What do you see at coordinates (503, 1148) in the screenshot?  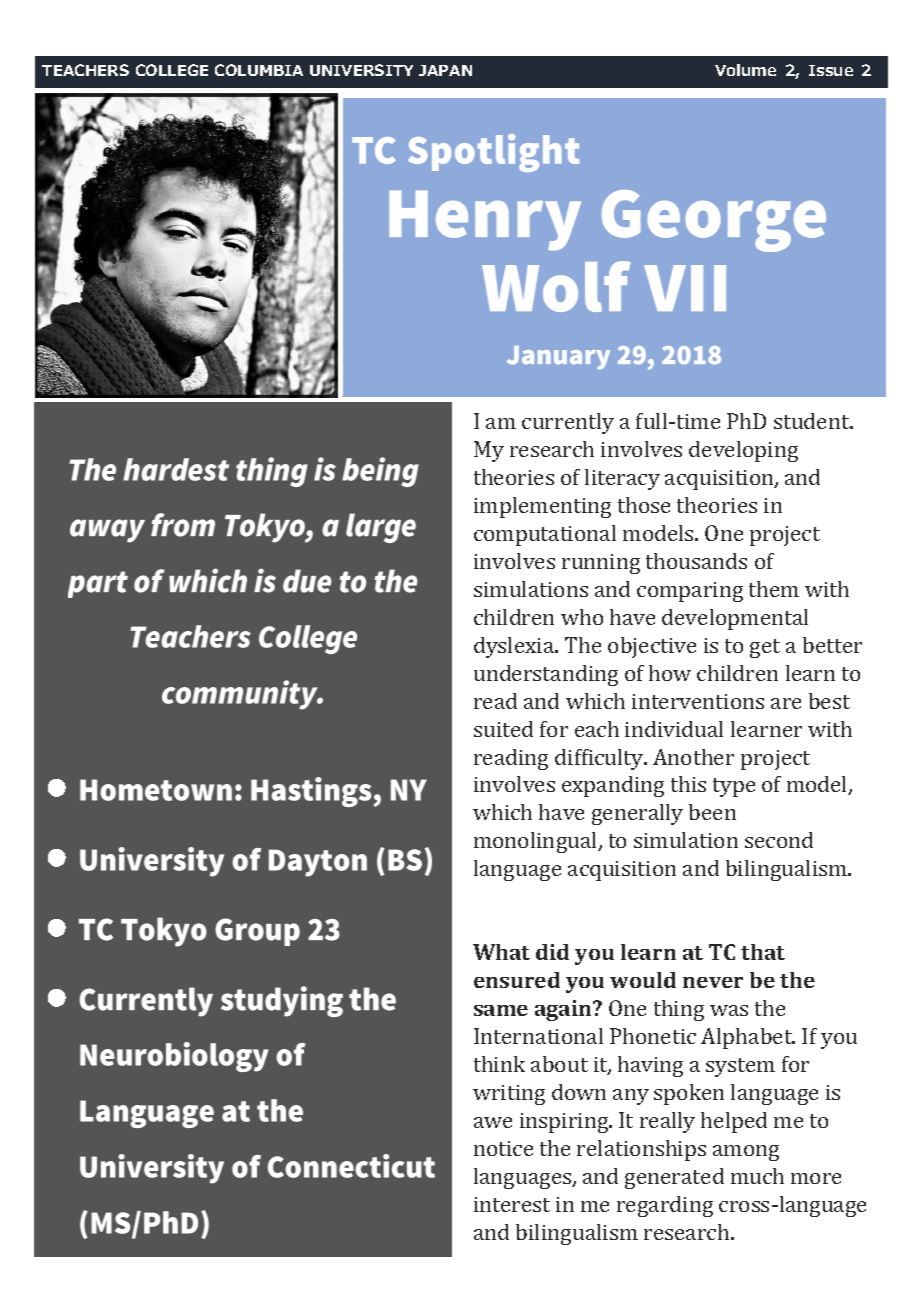 I see `notice` at bounding box center [503, 1148].
